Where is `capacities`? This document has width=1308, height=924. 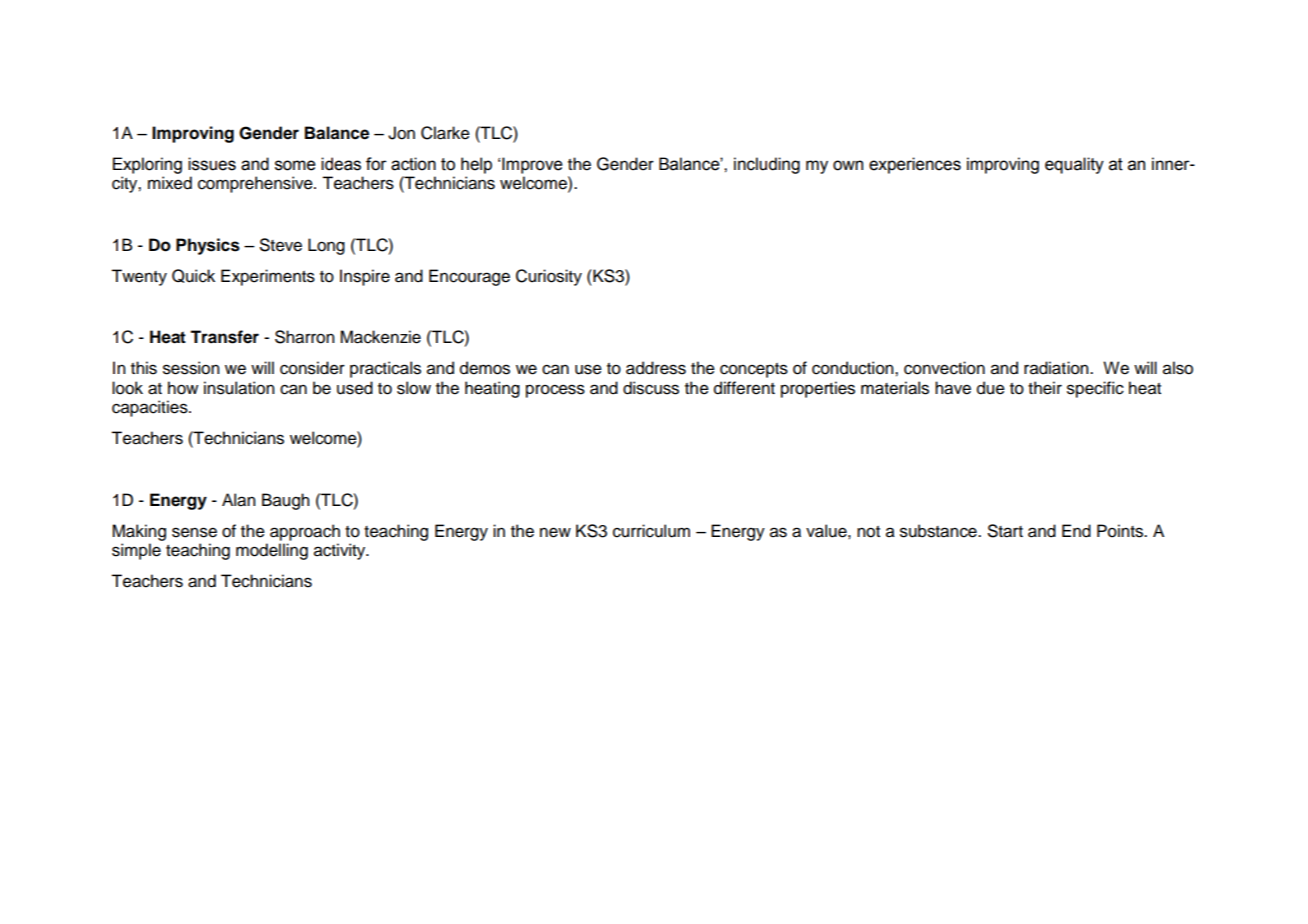
capacities is located at coordinates (151, 408).
